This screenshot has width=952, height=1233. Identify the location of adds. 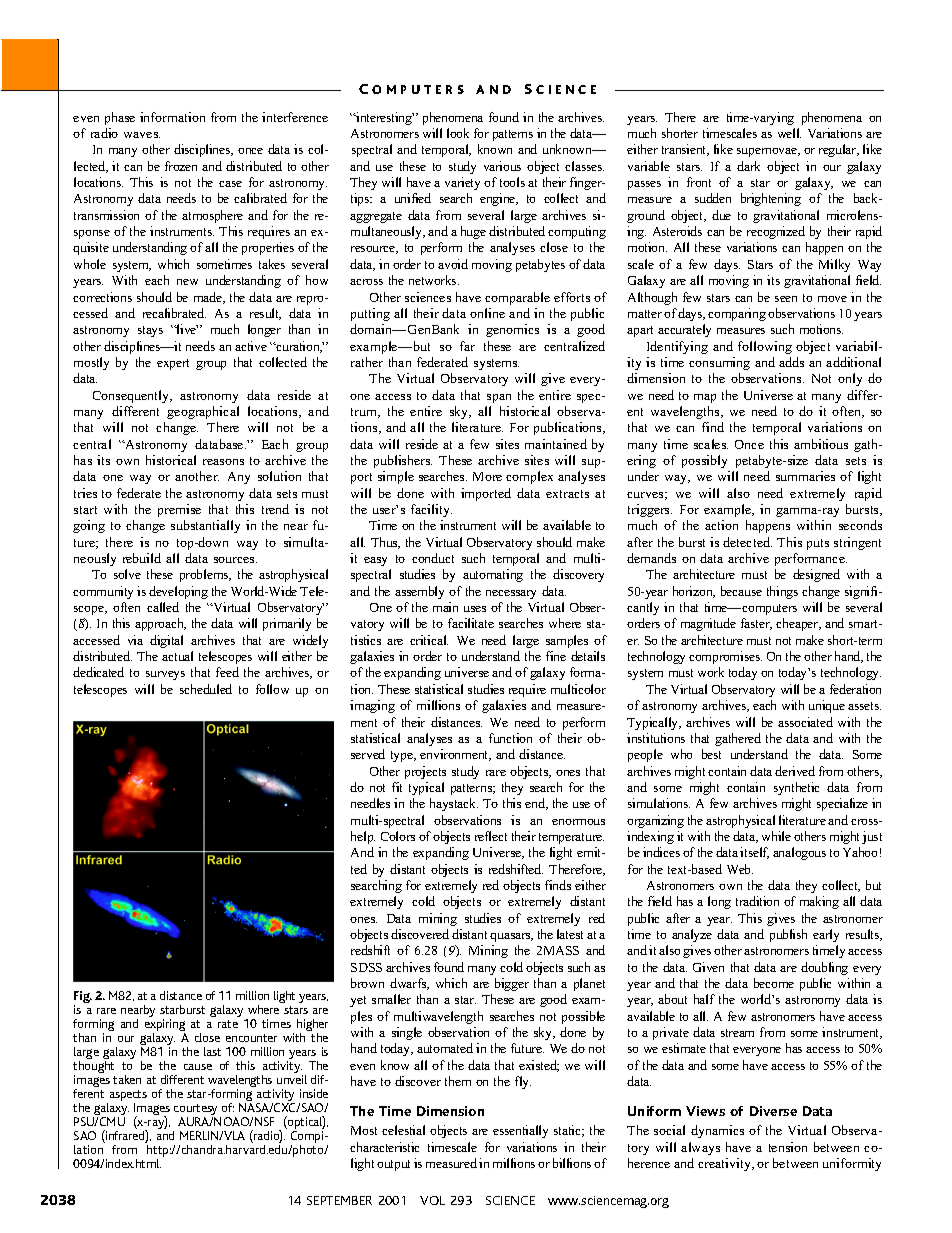
(791, 362).
